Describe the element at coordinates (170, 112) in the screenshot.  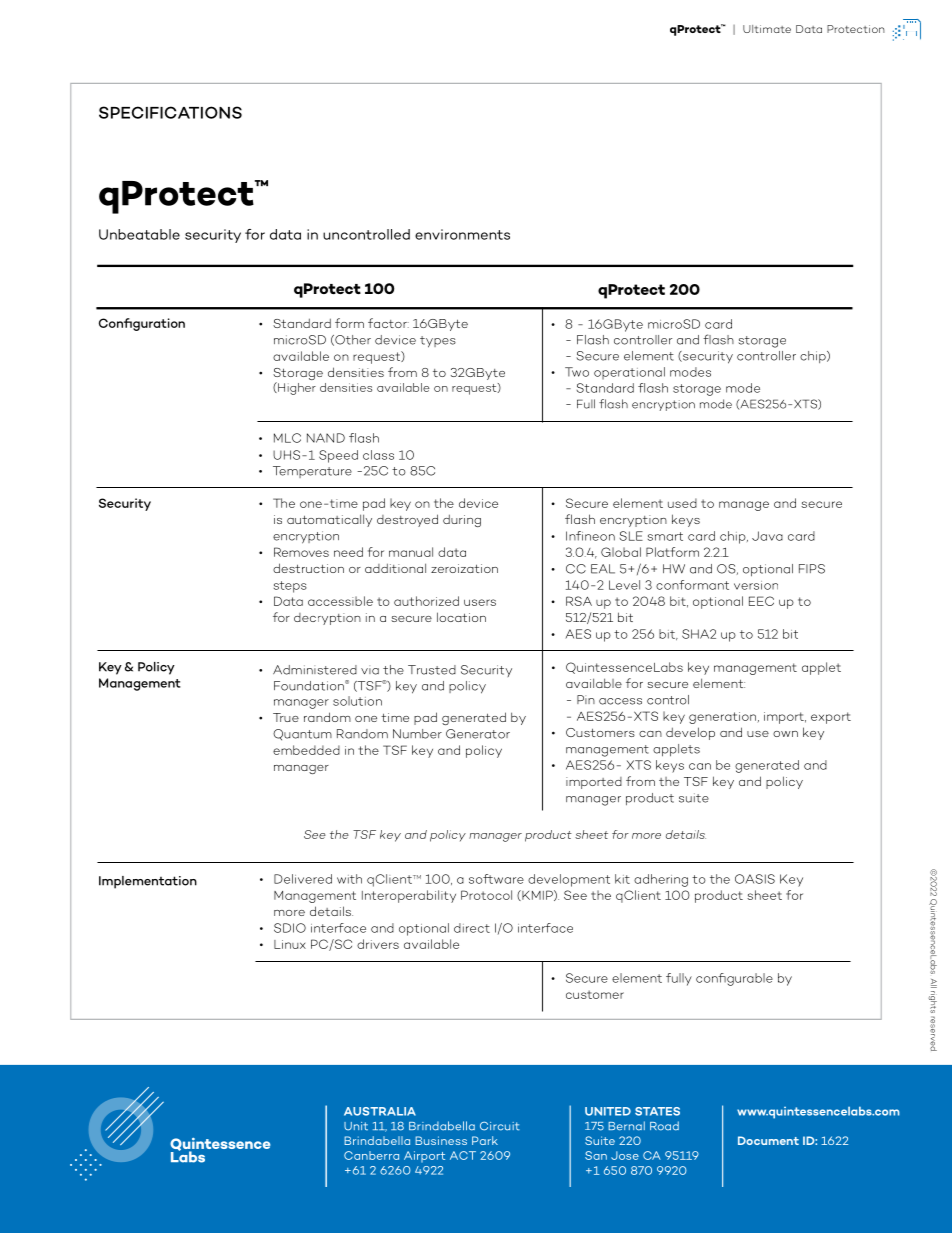
I see `SPECIFICATIONS` at that location.
